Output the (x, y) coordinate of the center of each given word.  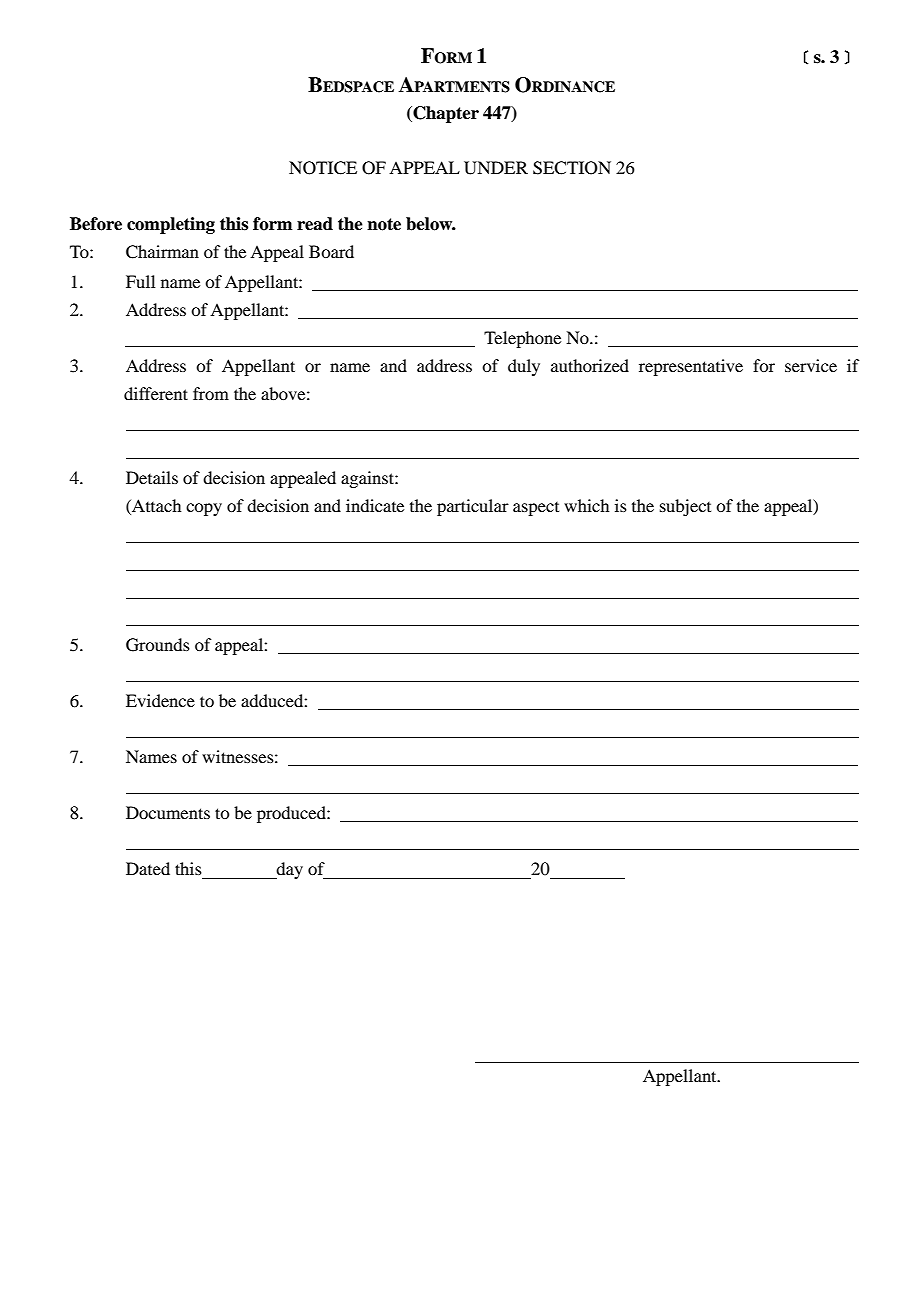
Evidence (160, 700)
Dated (148, 868)
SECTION (572, 168)
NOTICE (323, 168)
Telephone (522, 339)
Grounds (158, 645)
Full (140, 281)
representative (691, 367)
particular (473, 507)
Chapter (445, 114)
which (586, 505)
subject (685, 507)
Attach (155, 505)
